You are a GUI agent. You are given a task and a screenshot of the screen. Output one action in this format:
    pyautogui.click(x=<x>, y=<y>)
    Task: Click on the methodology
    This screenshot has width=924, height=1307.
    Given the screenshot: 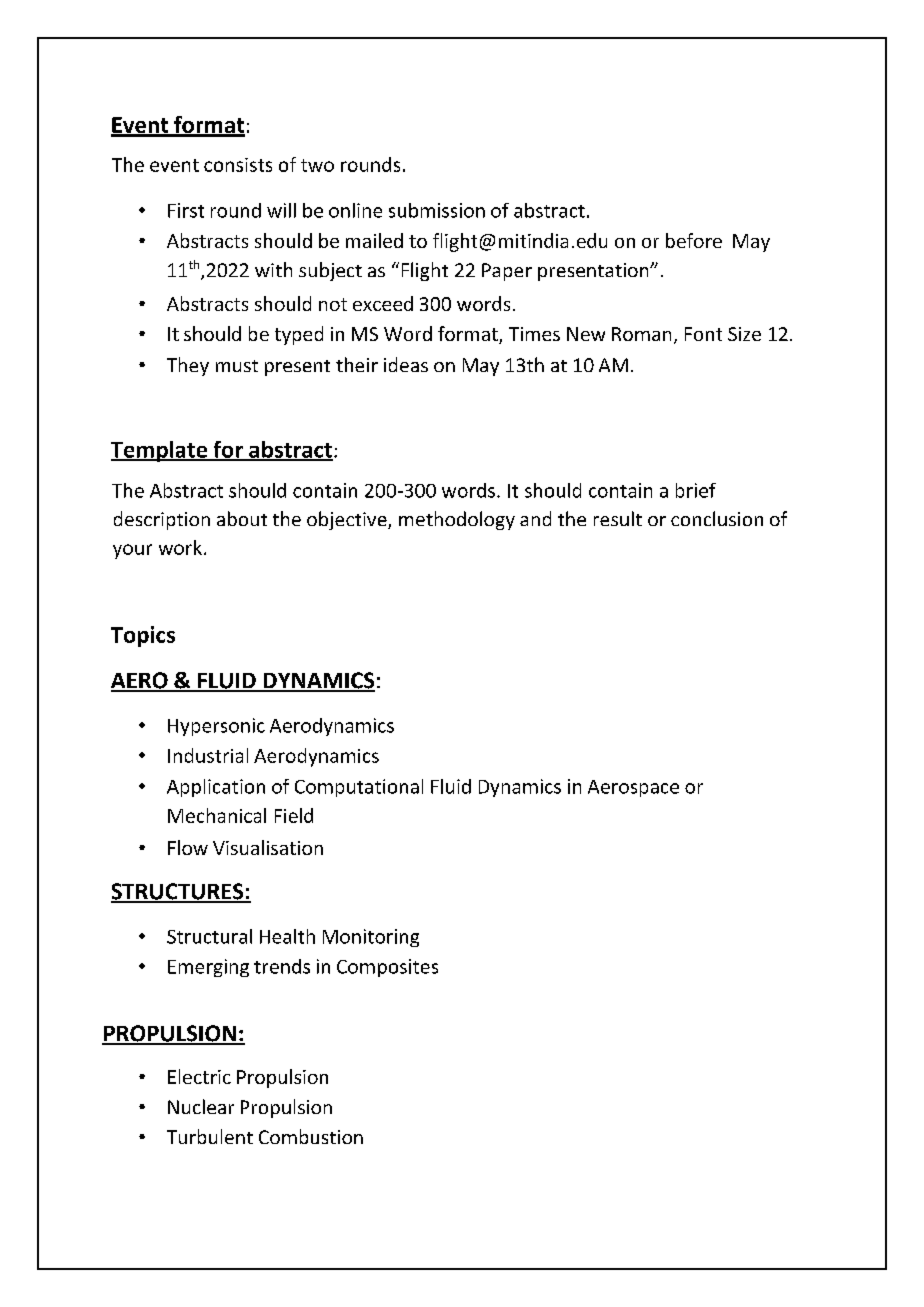 What is the action you would take?
    pyautogui.click(x=457, y=520)
